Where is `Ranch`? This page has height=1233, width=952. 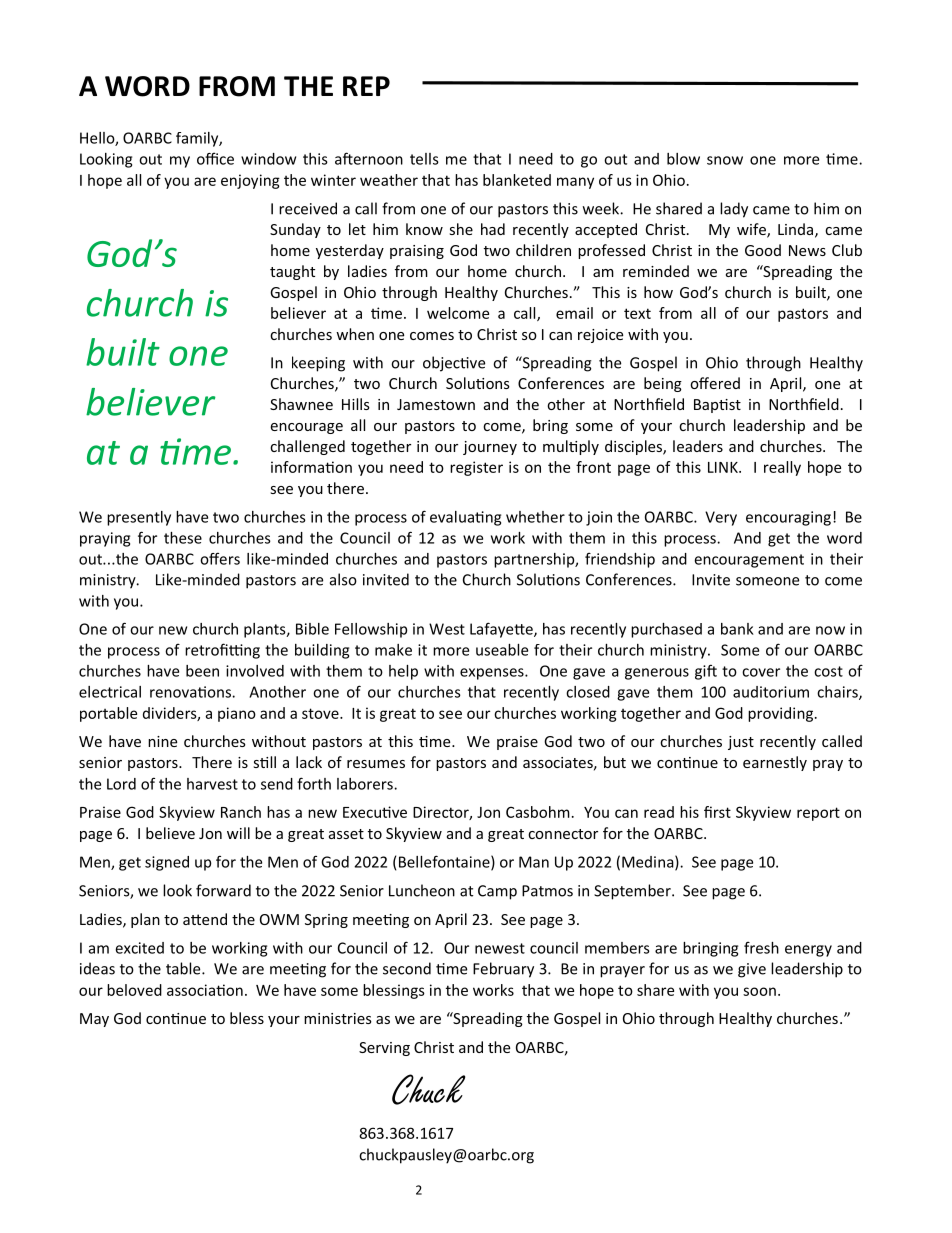 Ranch is located at coordinates (241, 812).
